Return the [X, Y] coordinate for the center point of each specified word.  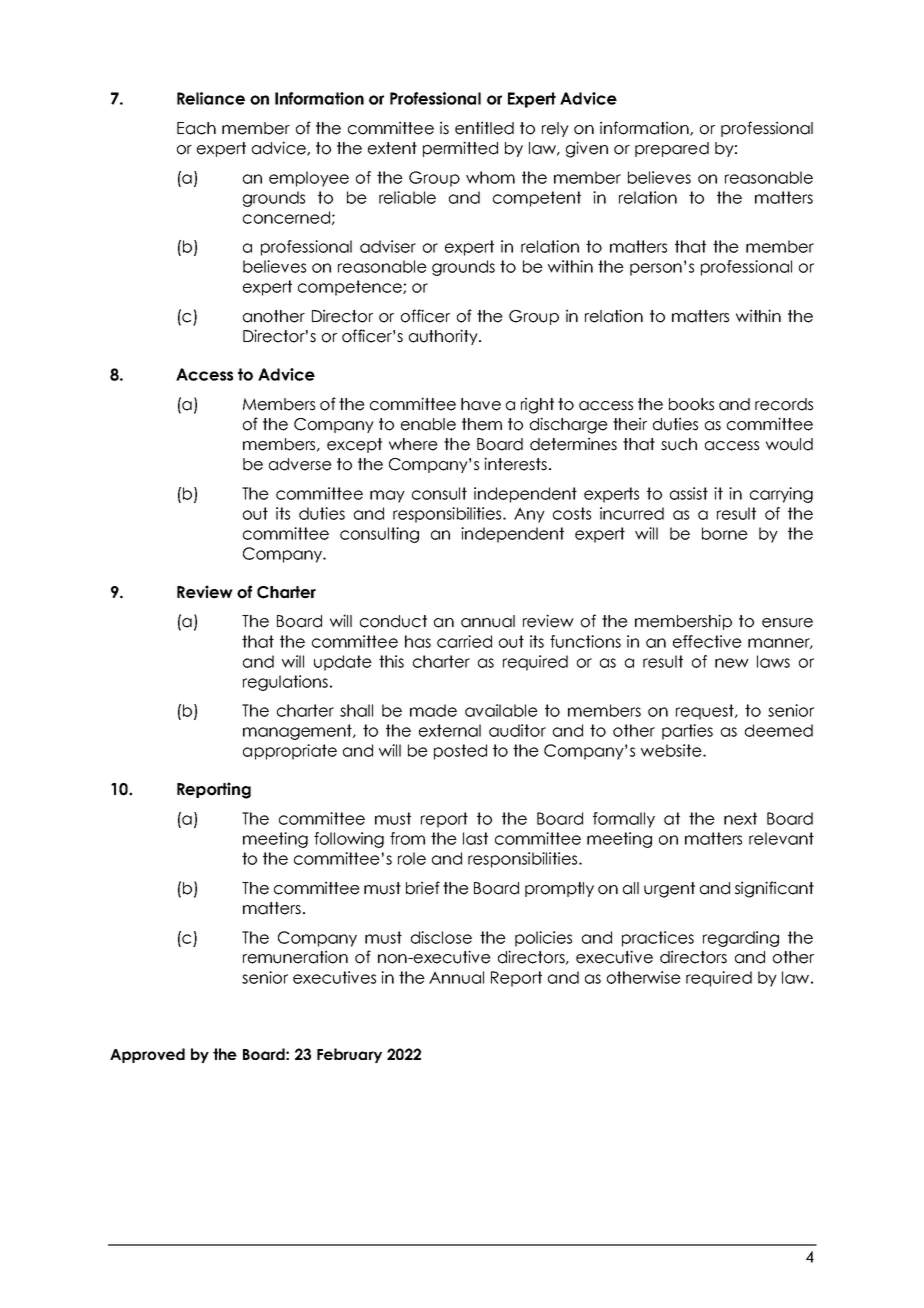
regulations [285, 683]
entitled [484, 128]
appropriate [290, 752]
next [740, 818]
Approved [147, 1055]
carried [464, 641]
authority [444, 337]
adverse [300, 464]
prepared [672, 149]
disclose [441, 937]
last [475, 838]
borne [725, 533]
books [691, 404]
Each [196, 128]
